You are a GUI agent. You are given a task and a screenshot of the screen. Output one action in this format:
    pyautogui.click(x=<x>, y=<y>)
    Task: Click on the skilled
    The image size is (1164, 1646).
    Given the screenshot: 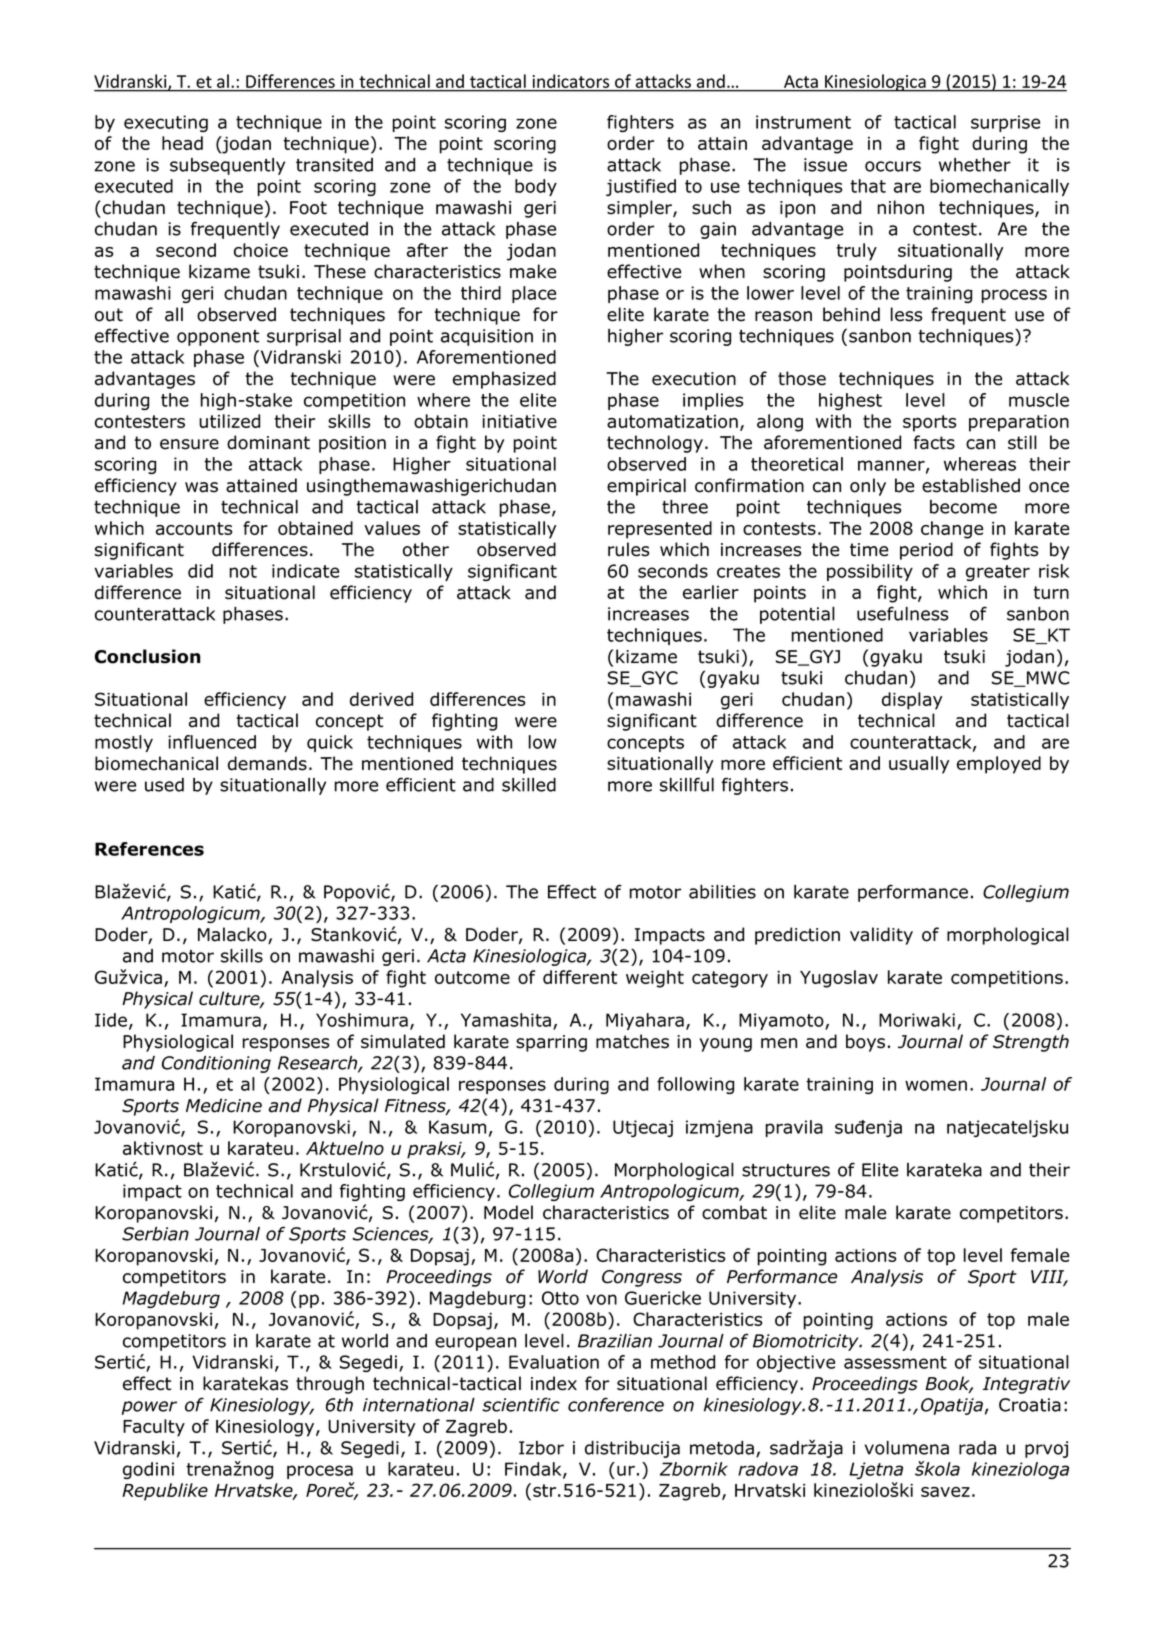 What is the action you would take?
    pyautogui.click(x=529, y=785)
